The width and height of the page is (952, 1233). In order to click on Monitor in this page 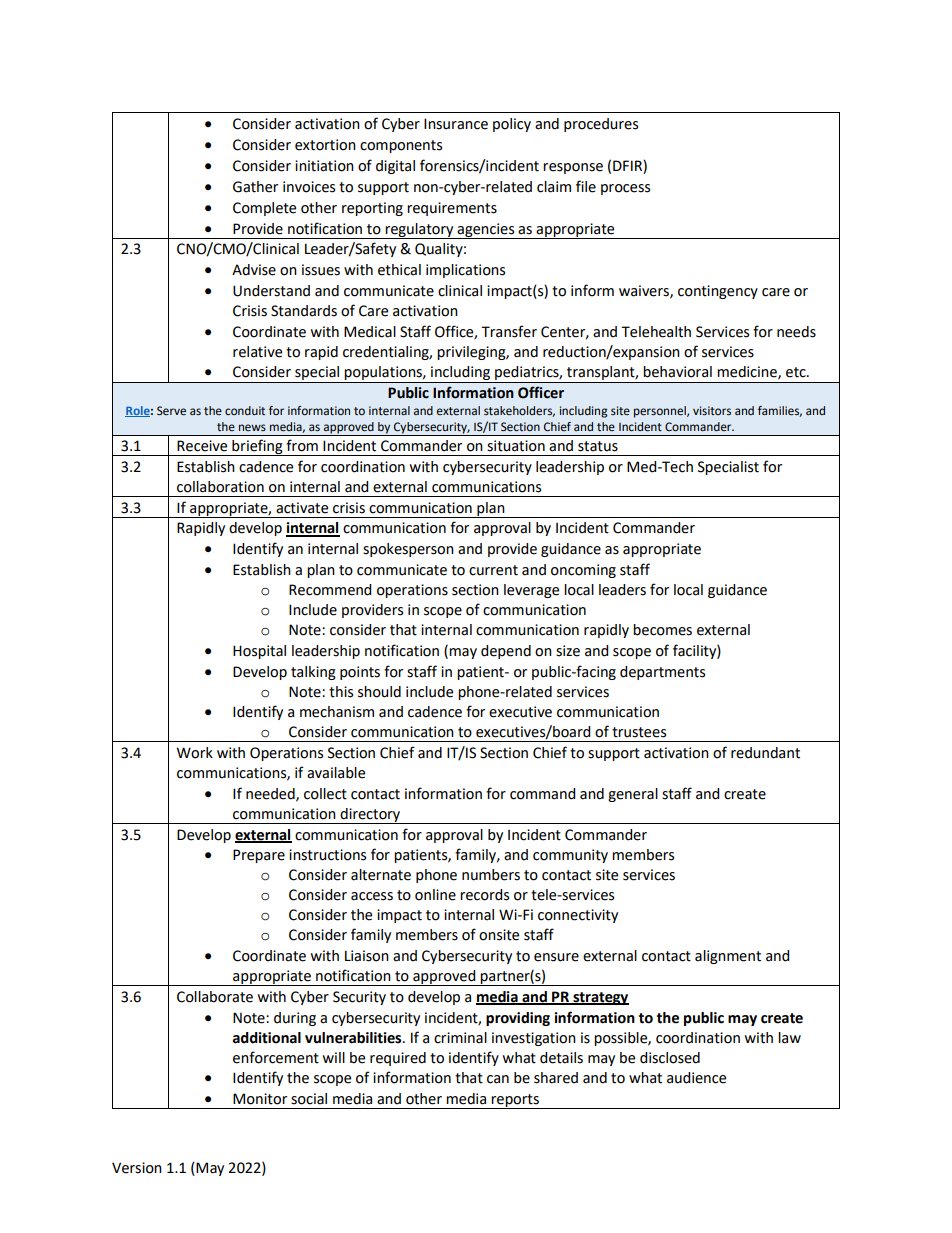, I will do `click(260, 1099)`.
